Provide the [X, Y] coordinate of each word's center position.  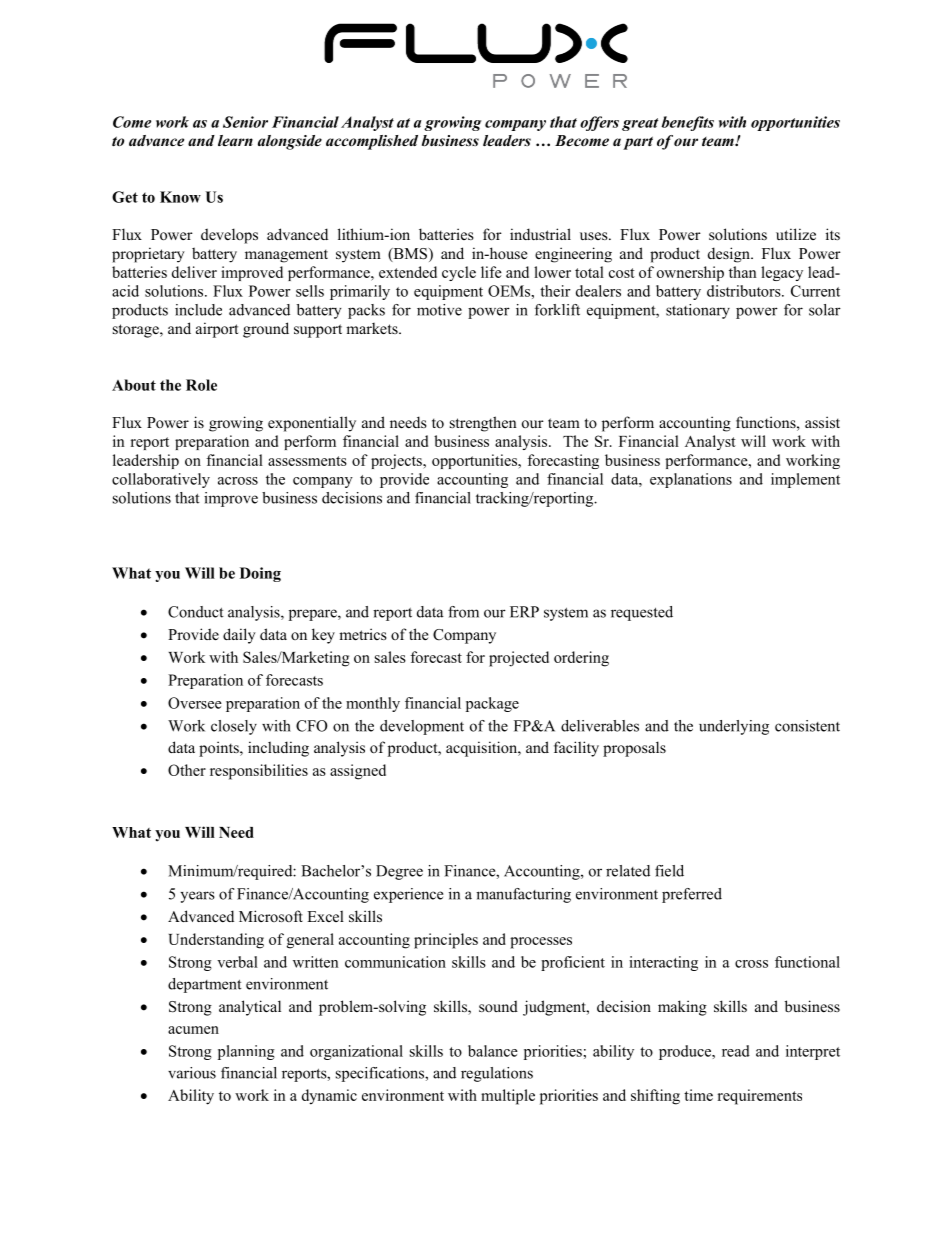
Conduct [196, 612]
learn [235, 140]
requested [642, 613]
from [463, 612]
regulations [497, 1074]
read [736, 1051]
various [192, 1073]
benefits [687, 123]
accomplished [372, 142]
